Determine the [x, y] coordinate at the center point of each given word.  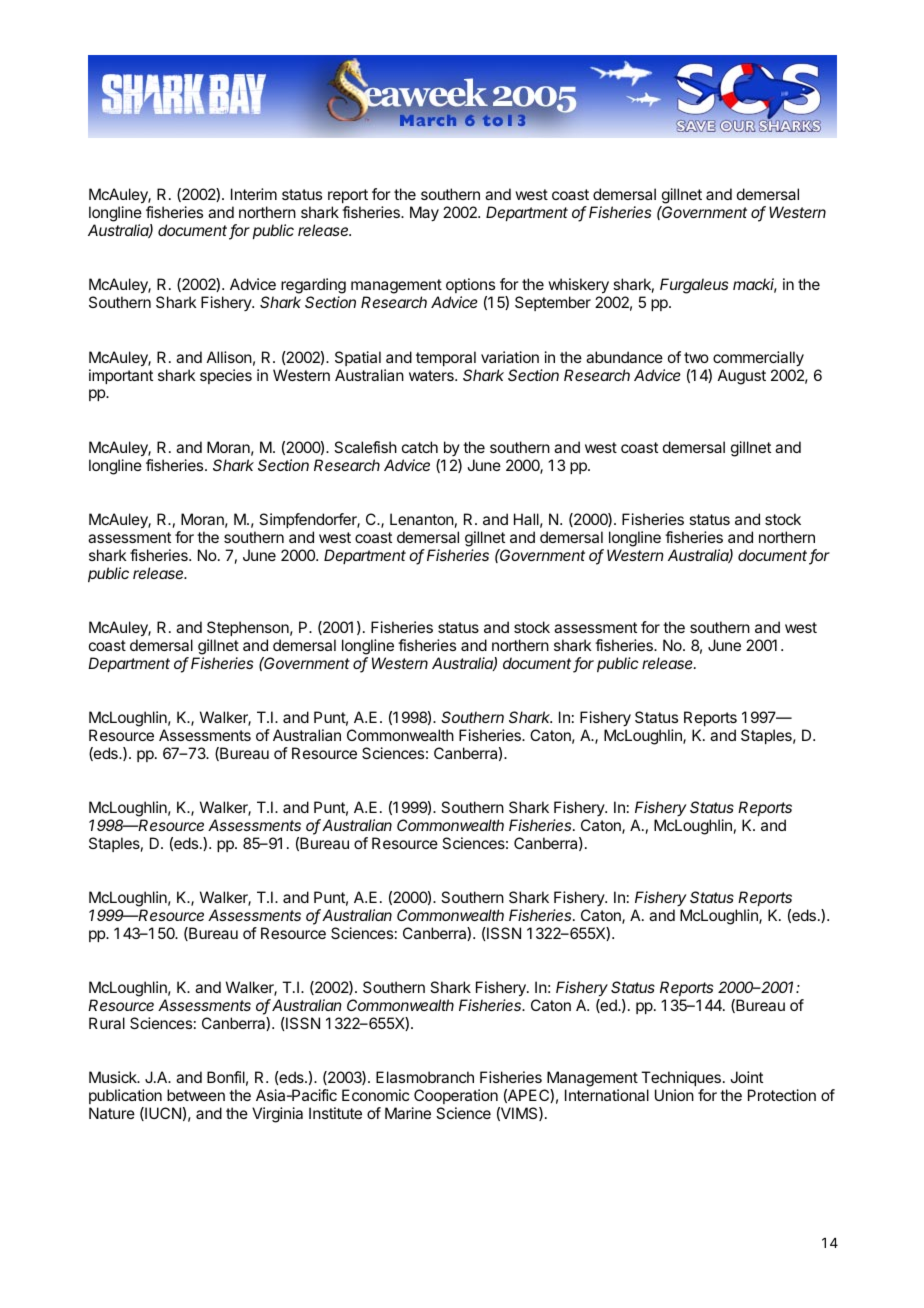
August [742, 377]
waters [432, 375]
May [424, 214]
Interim [254, 194]
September [553, 303]
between [196, 1095]
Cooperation [456, 1098]
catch [420, 447]
